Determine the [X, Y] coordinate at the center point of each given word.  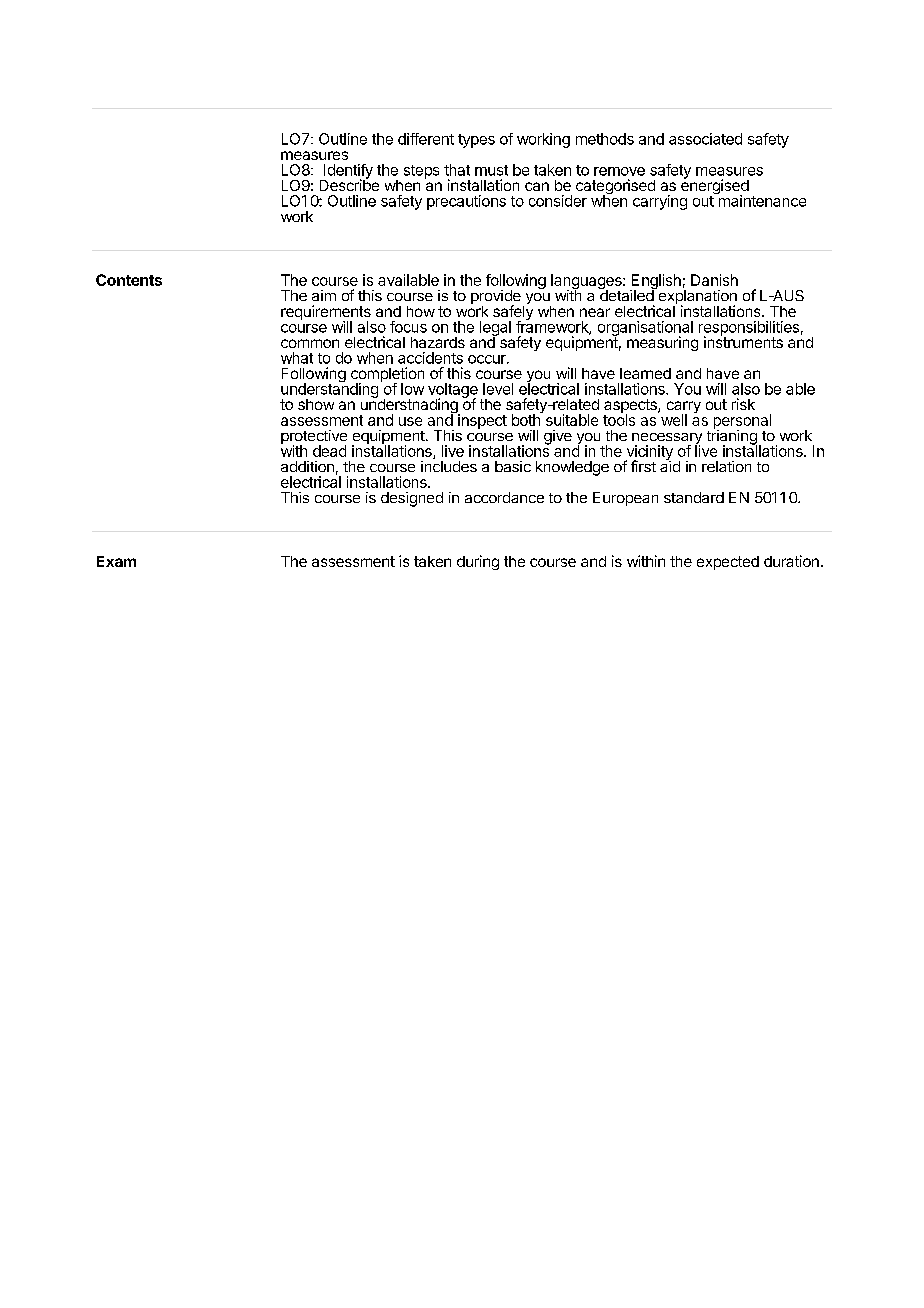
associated [705, 139]
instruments [743, 341]
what [297, 358]
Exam [116, 561]
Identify [347, 172]
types [476, 141]
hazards [438, 342]
